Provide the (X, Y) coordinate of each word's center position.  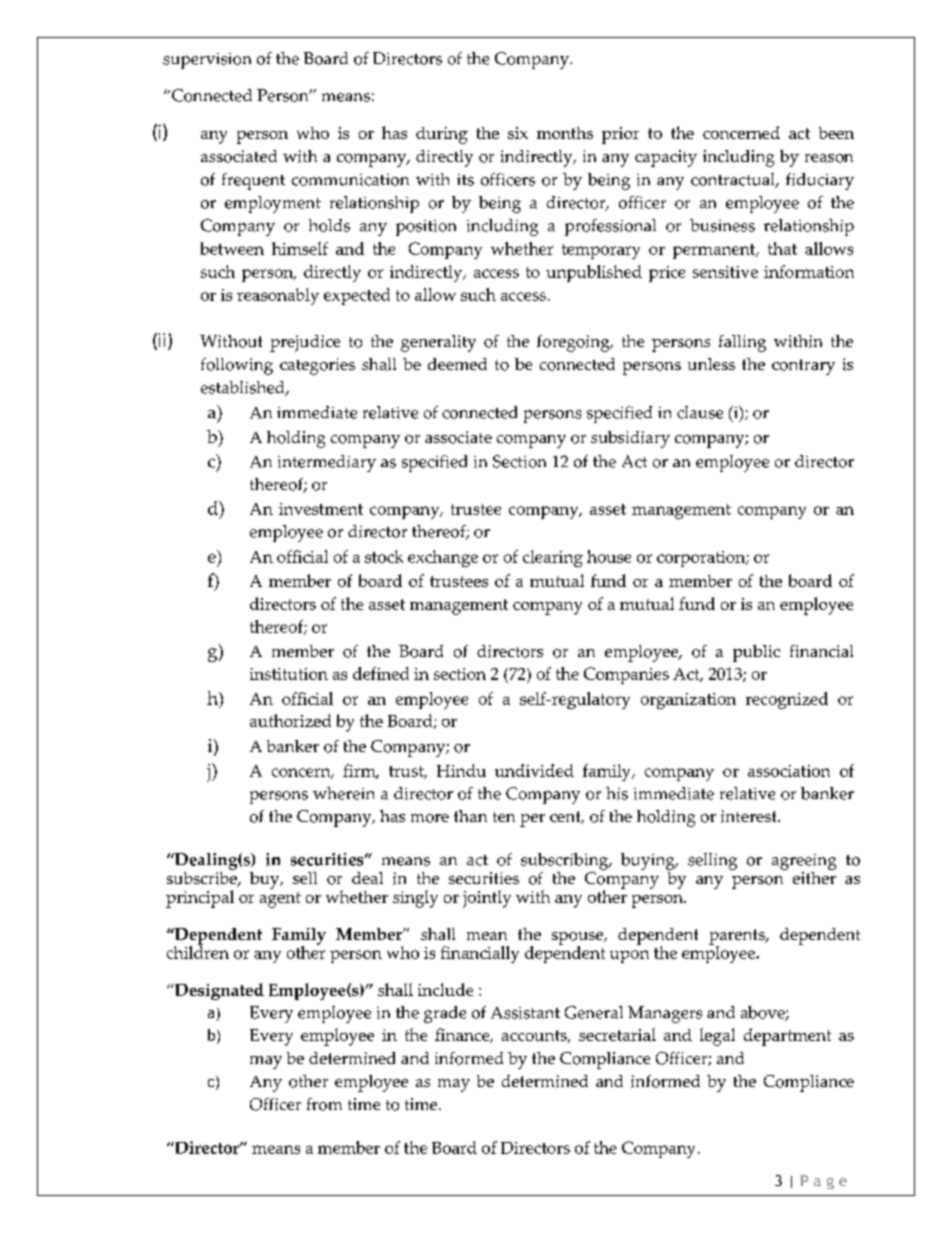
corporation (702, 559)
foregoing (574, 343)
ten (504, 817)
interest (750, 816)
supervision (207, 61)
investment (321, 509)
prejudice (305, 343)
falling (742, 343)
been (836, 133)
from (324, 1104)
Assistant (525, 1013)
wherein (343, 793)
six (518, 133)
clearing (553, 558)
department (787, 1037)
